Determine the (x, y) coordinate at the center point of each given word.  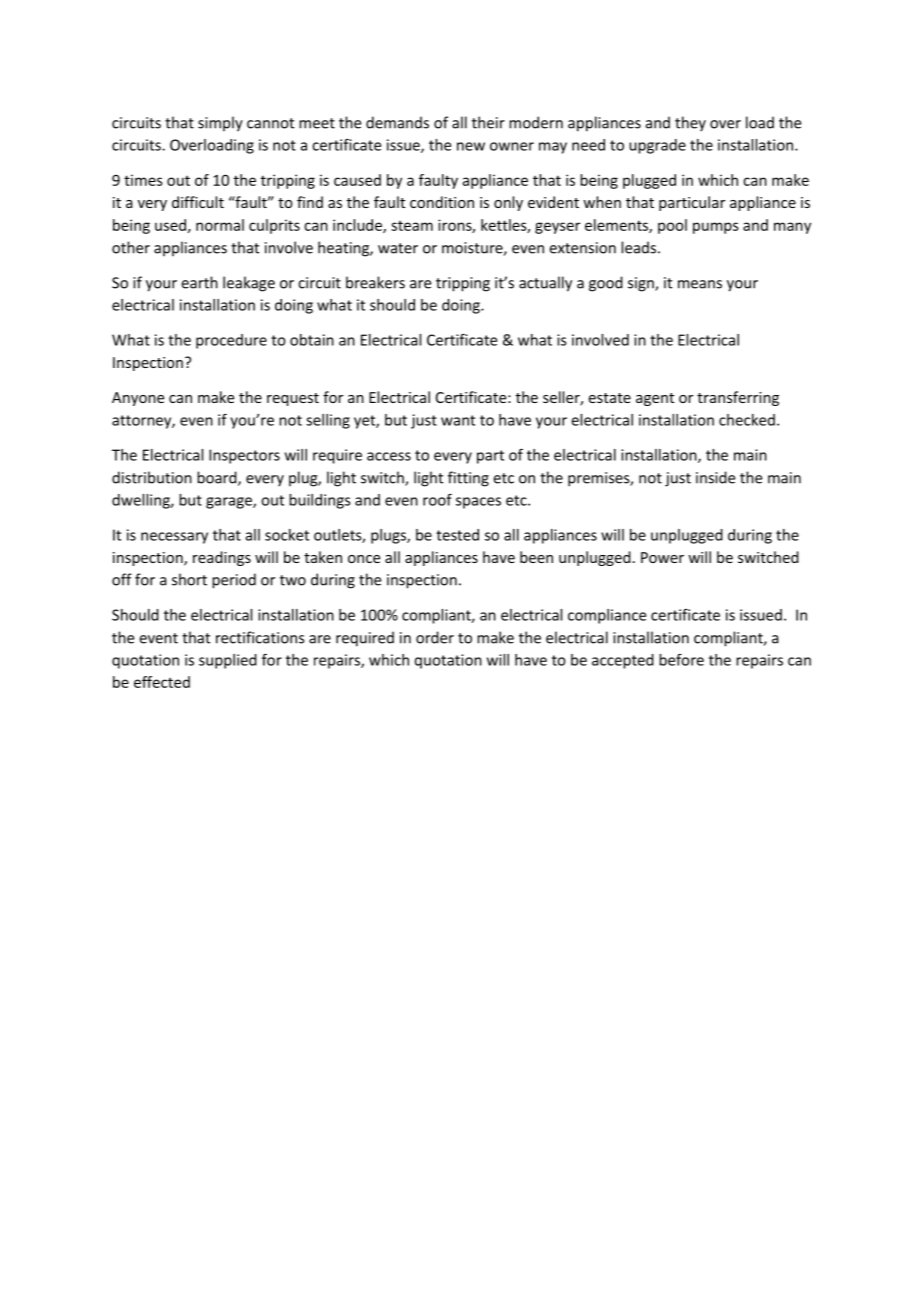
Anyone (138, 399)
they (690, 124)
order (435, 637)
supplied (228, 661)
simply (220, 124)
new (471, 146)
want (458, 420)
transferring (738, 398)
